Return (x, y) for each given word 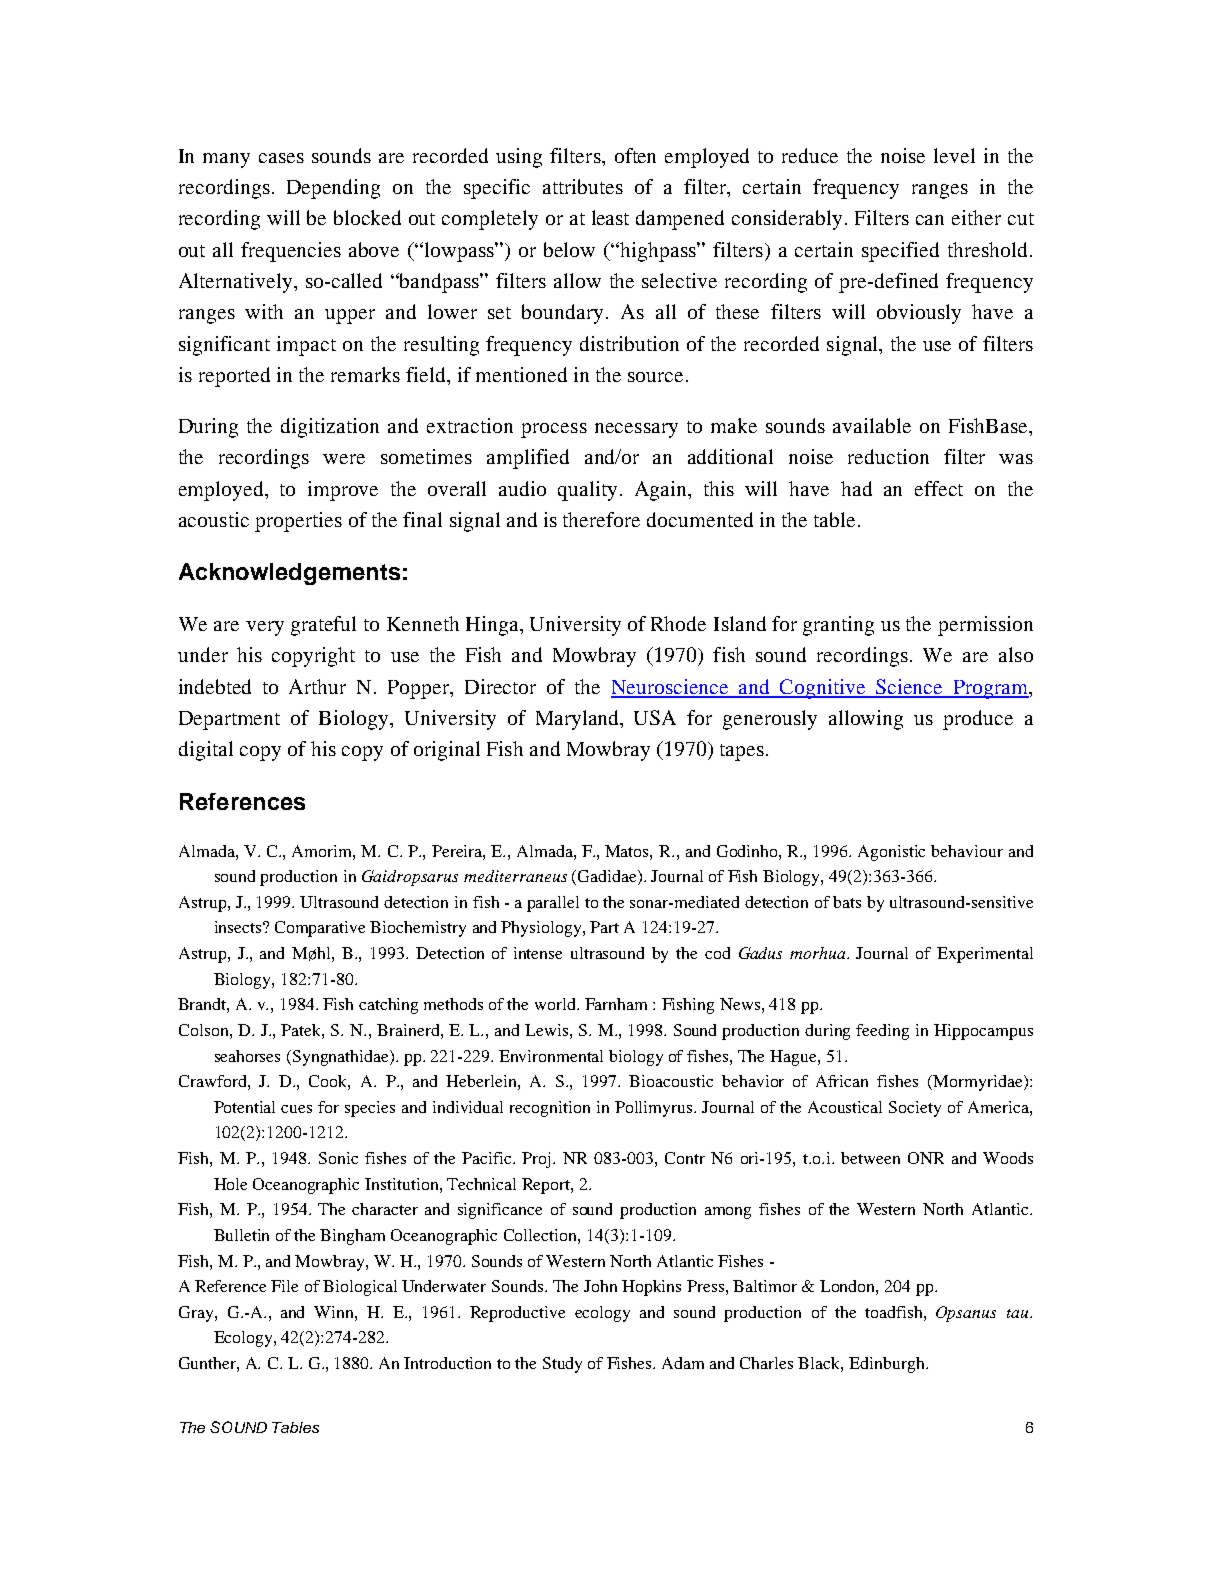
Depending (333, 189)
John (600, 1286)
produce (978, 720)
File (284, 1286)
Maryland (578, 720)
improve (343, 491)
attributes (583, 186)
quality (587, 491)
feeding (882, 1032)
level (954, 155)
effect (939, 488)
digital (206, 751)
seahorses (247, 1056)
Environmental (551, 1056)
